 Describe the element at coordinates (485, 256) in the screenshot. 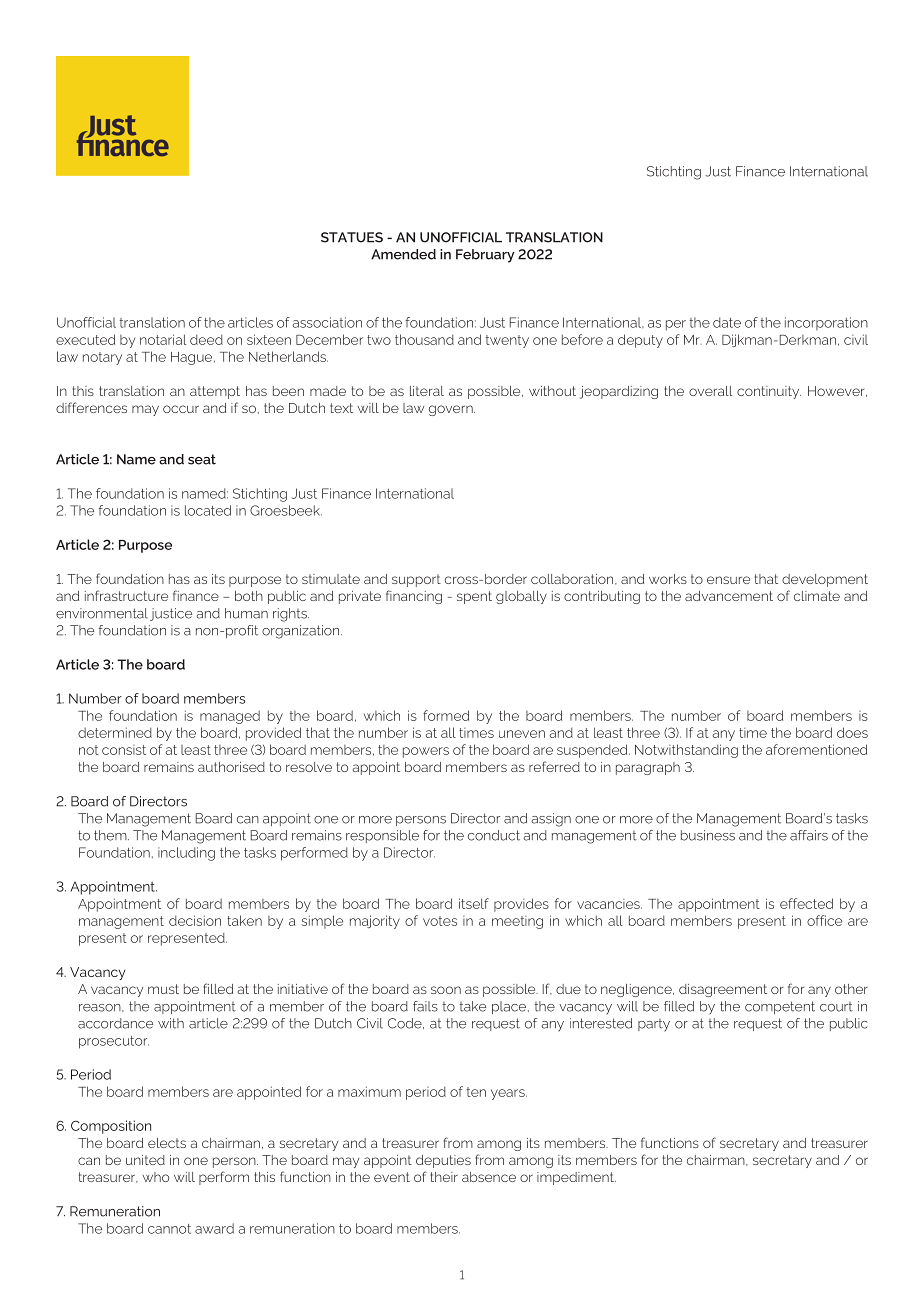

I see `February` at that location.
